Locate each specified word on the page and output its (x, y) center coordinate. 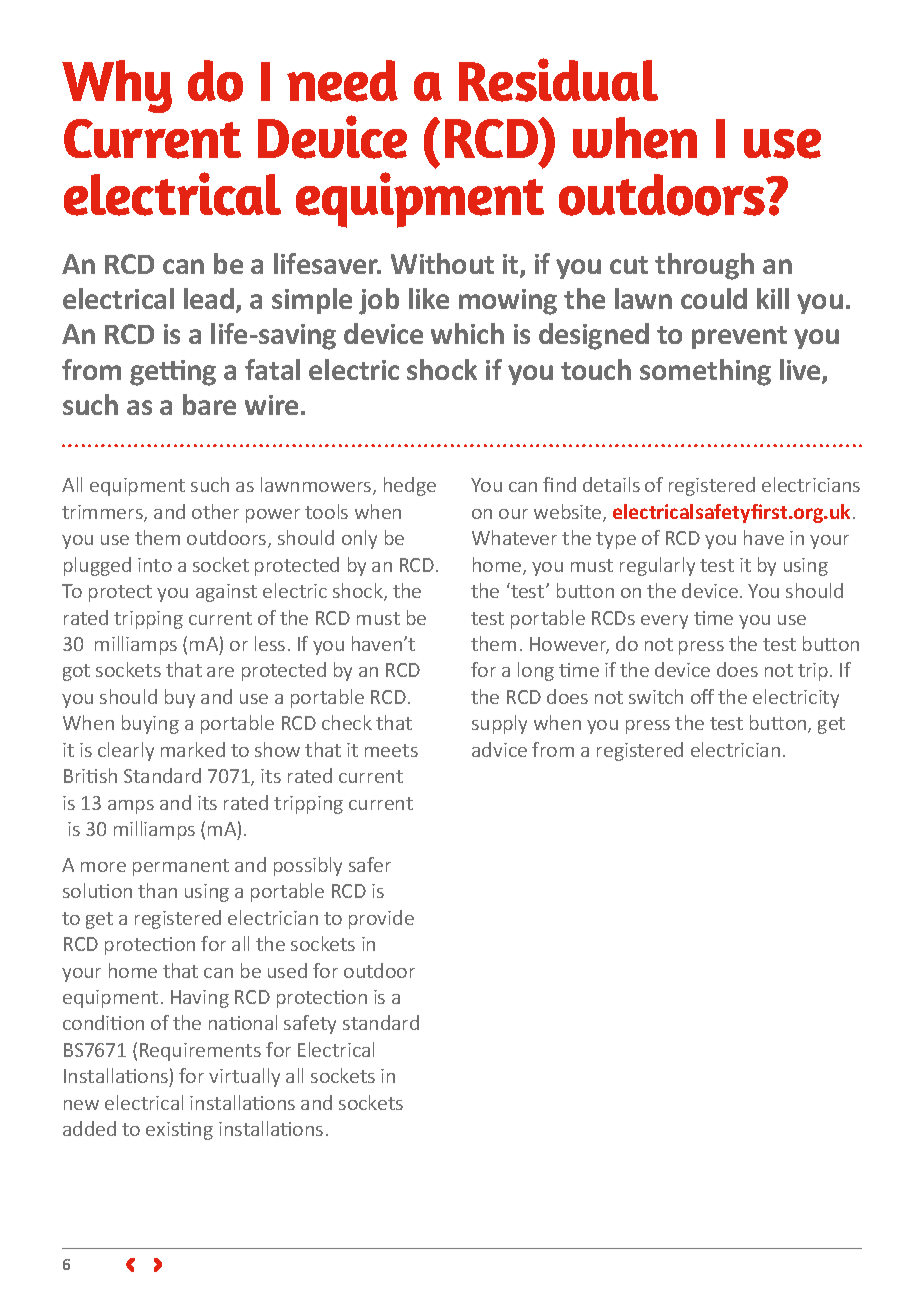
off (702, 696)
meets (391, 750)
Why (117, 86)
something (705, 372)
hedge (410, 486)
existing (179, 1131)
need (342, 81)
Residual (558, 80)
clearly (126, 751)
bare (209, 404)
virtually (244, 1077)
